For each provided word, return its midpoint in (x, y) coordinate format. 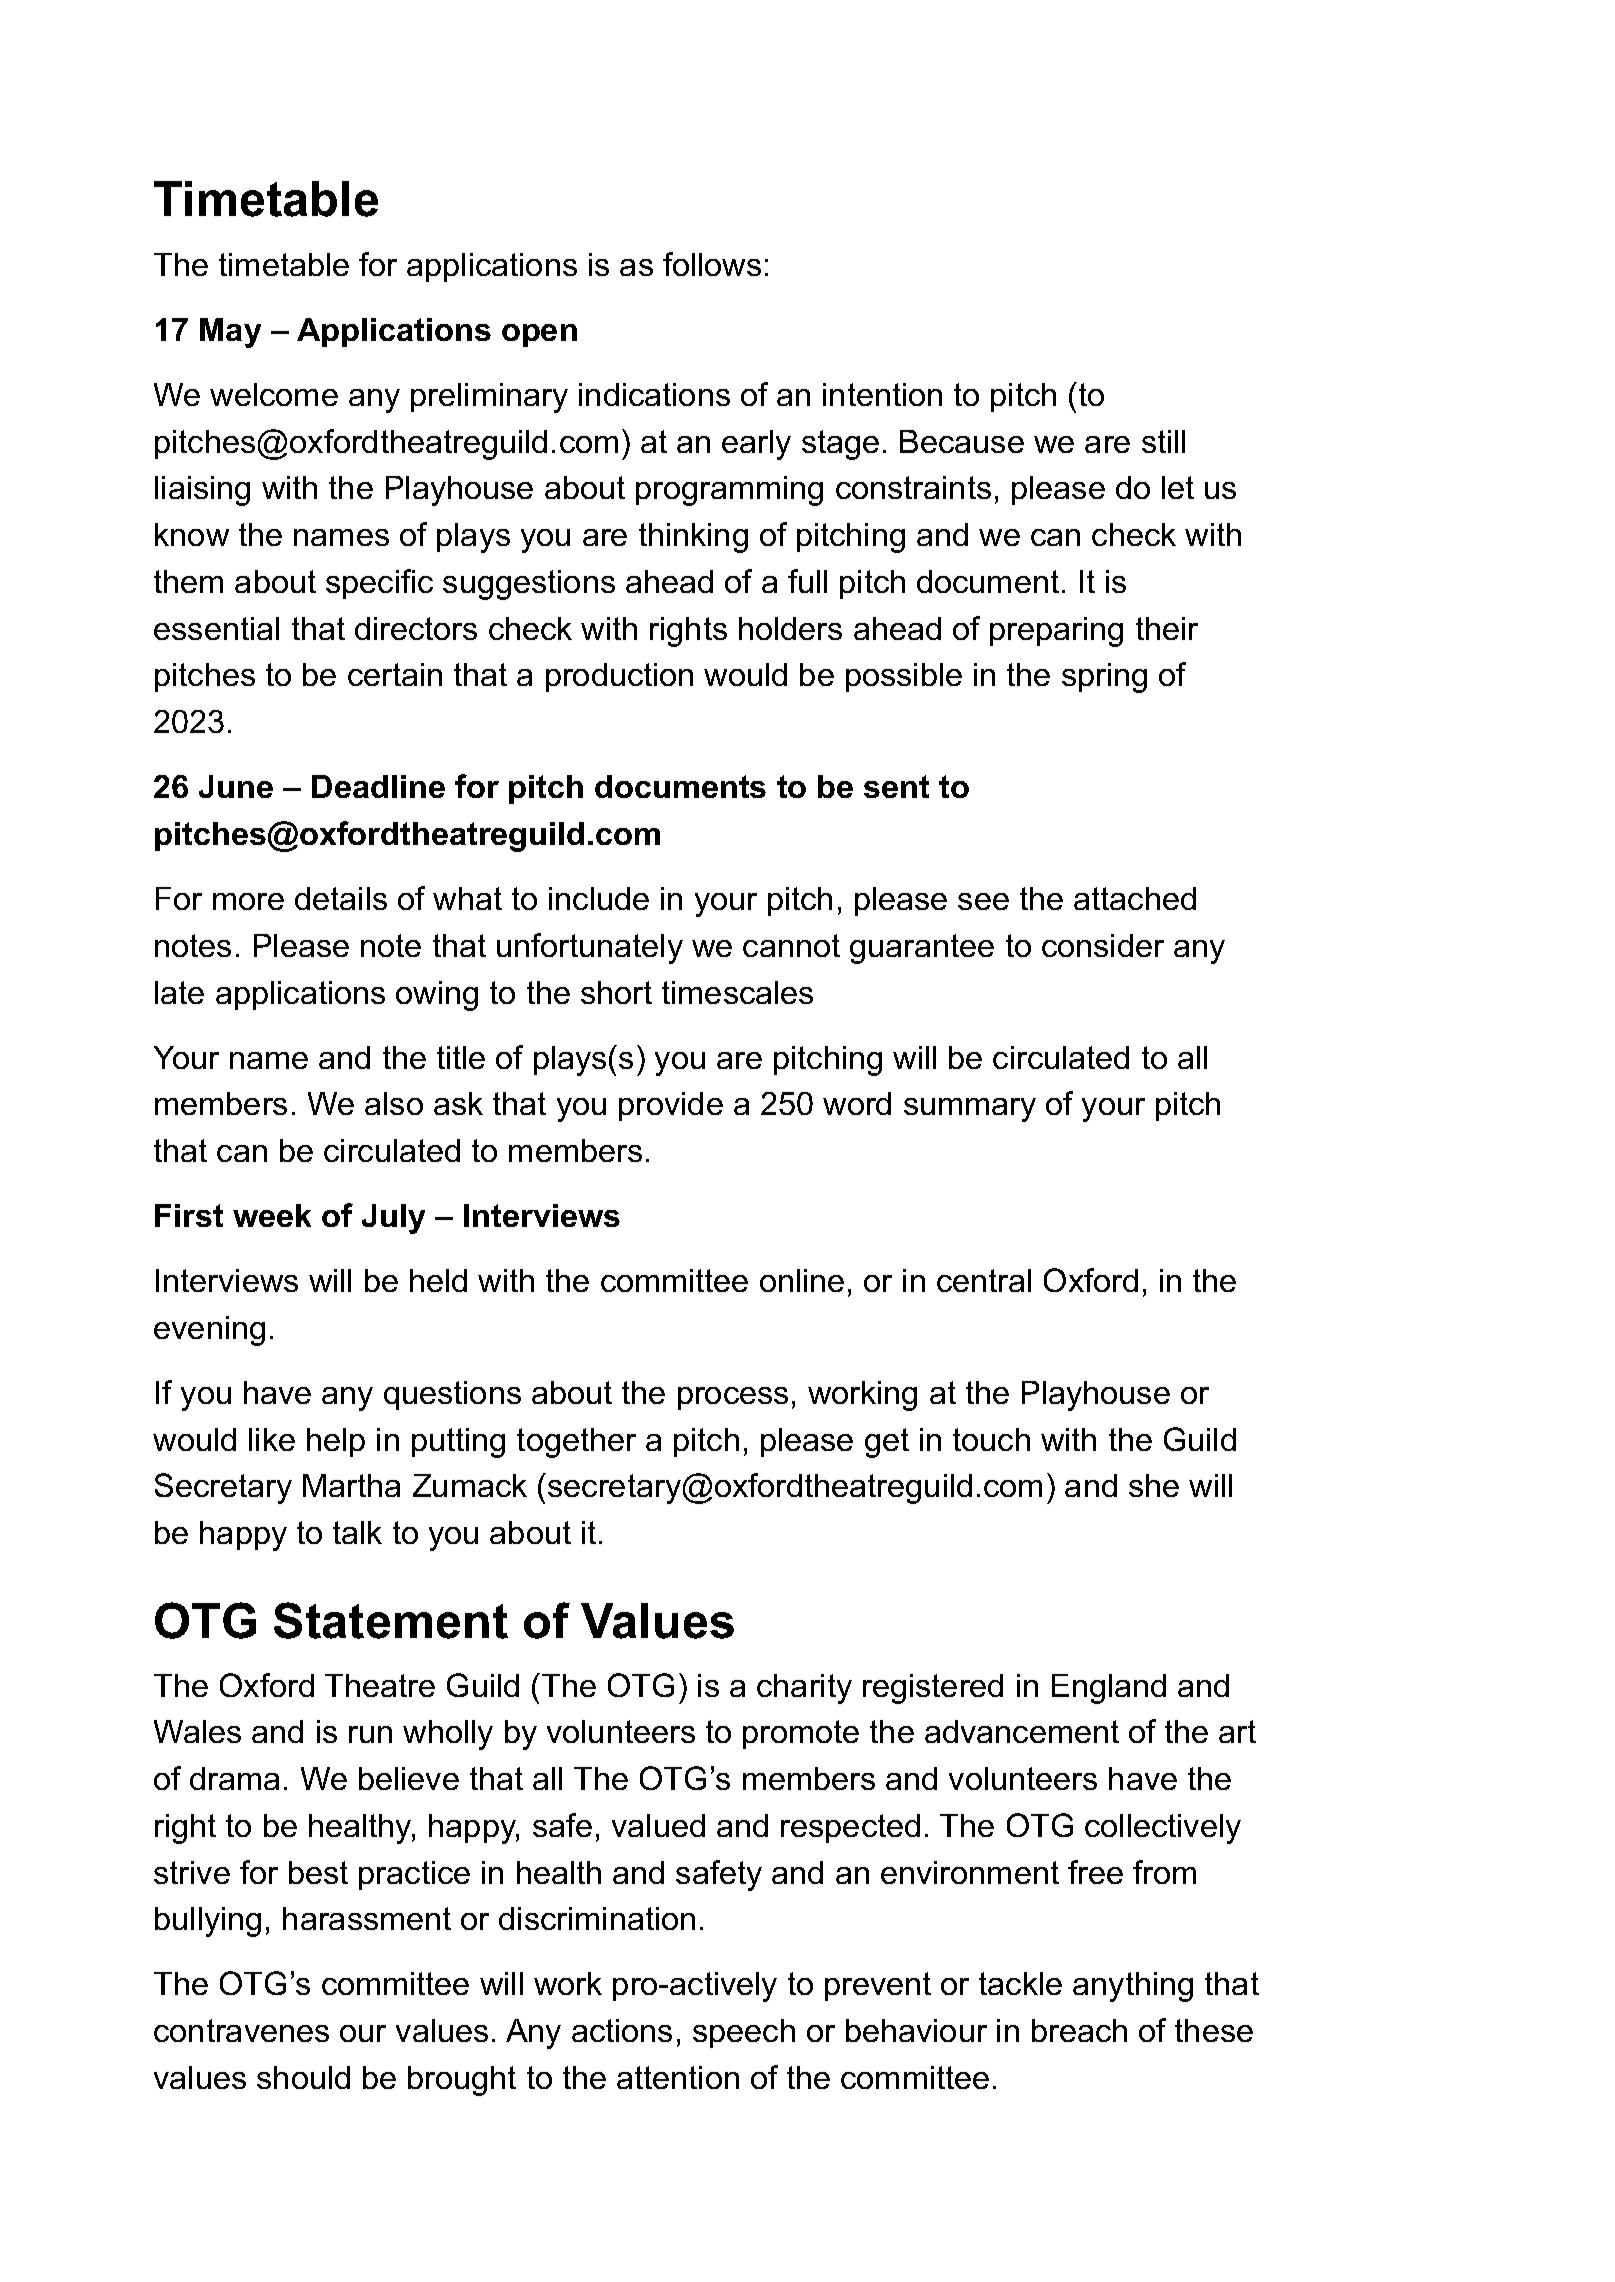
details (341, 898)
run (370, 1734)
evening (209, 1331)
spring (1104, 678)
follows (712, 264)
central (984, 1280)
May (230, 333)
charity (804, 1689)
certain (395, 674)
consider (1103, 945)
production (619, 677)
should (303, 2077)
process (733, 1398)
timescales (737, 992)
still (1163, 441)
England (1109, 1689)
